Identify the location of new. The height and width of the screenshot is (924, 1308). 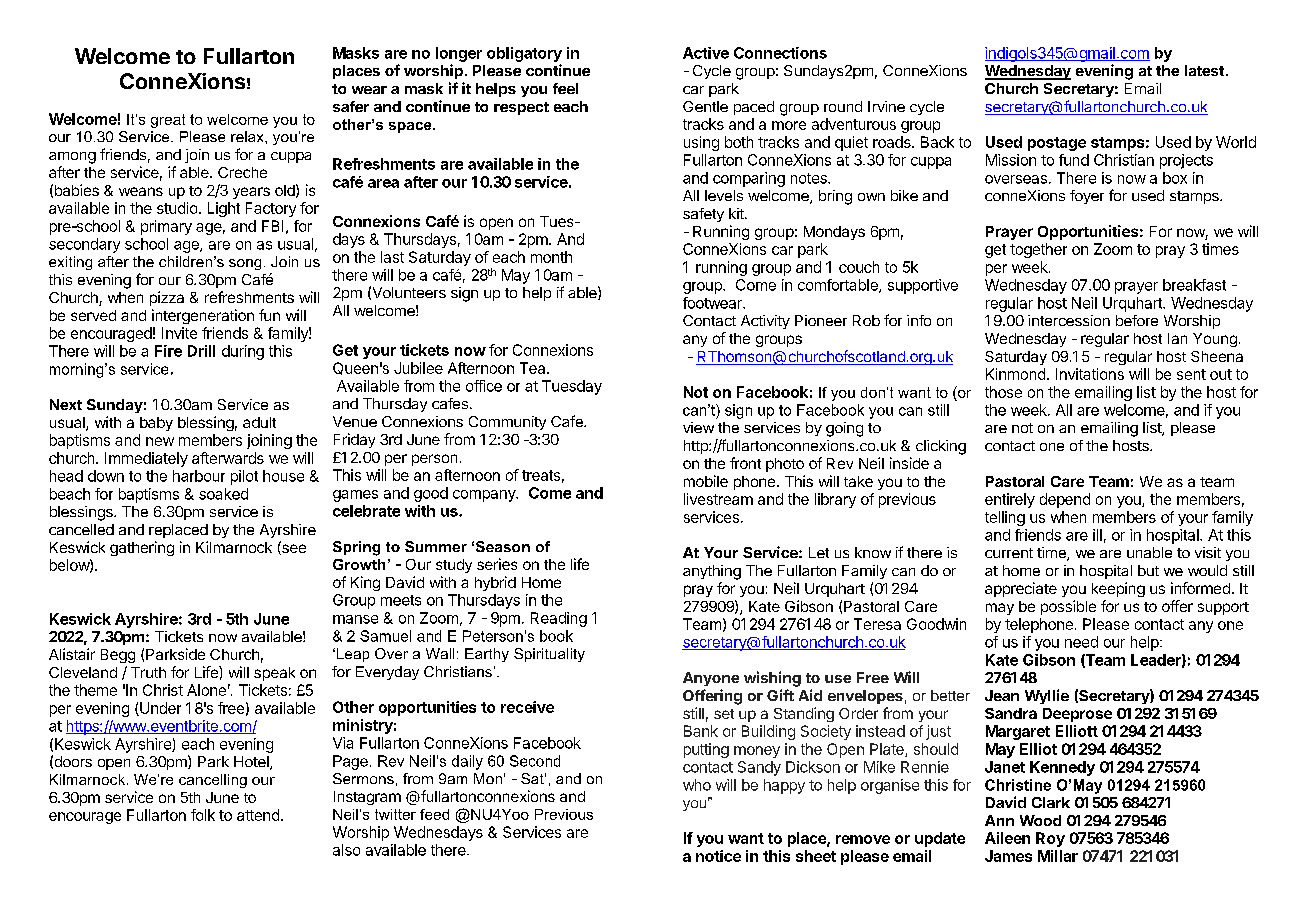
(160, 441).
